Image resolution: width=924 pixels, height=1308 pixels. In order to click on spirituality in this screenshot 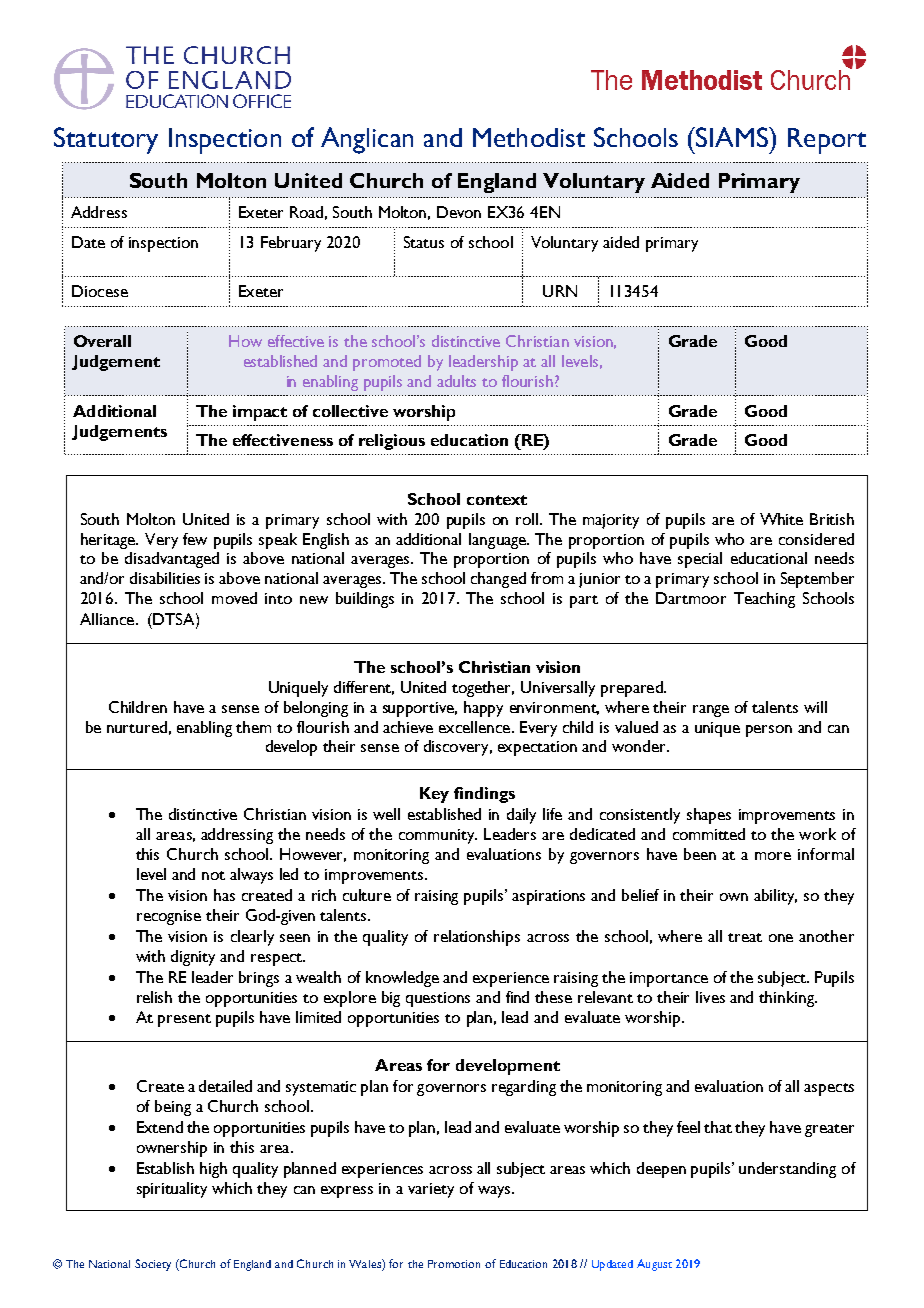, I will do `click(172, 1190)`.
